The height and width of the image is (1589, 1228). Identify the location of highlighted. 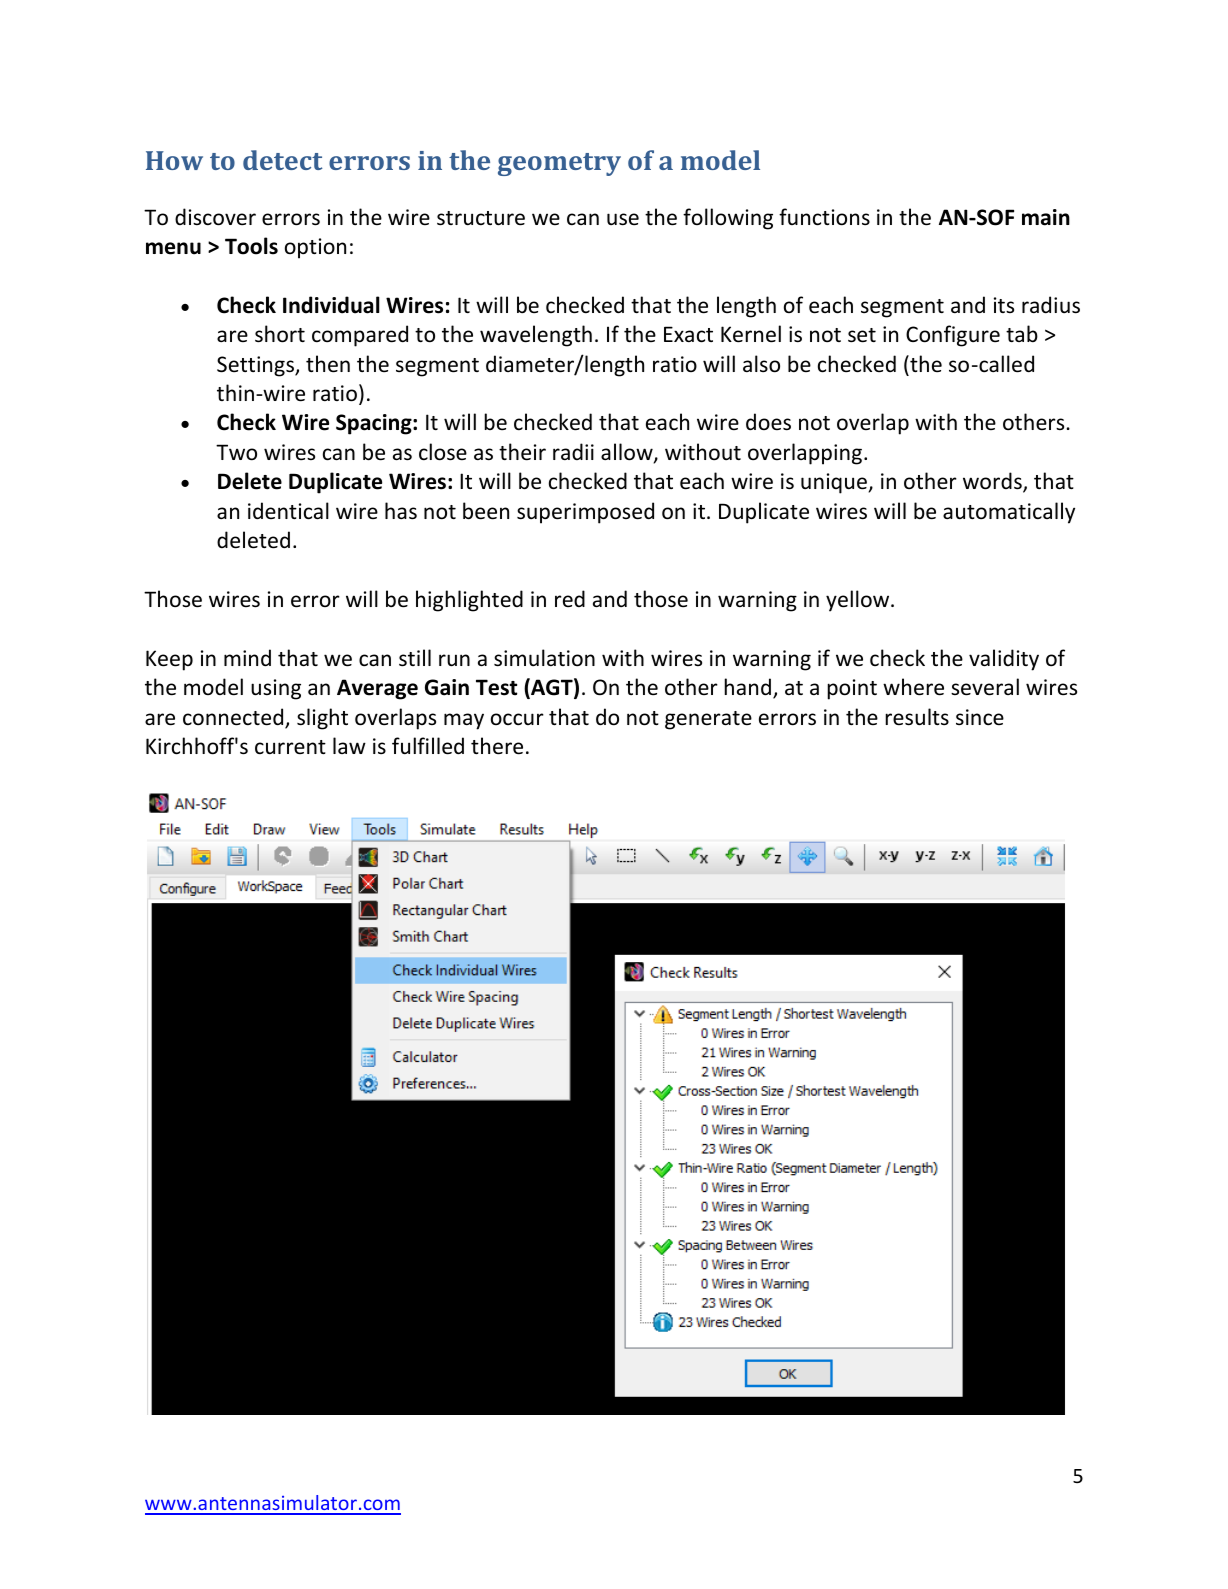
(469, 601).
